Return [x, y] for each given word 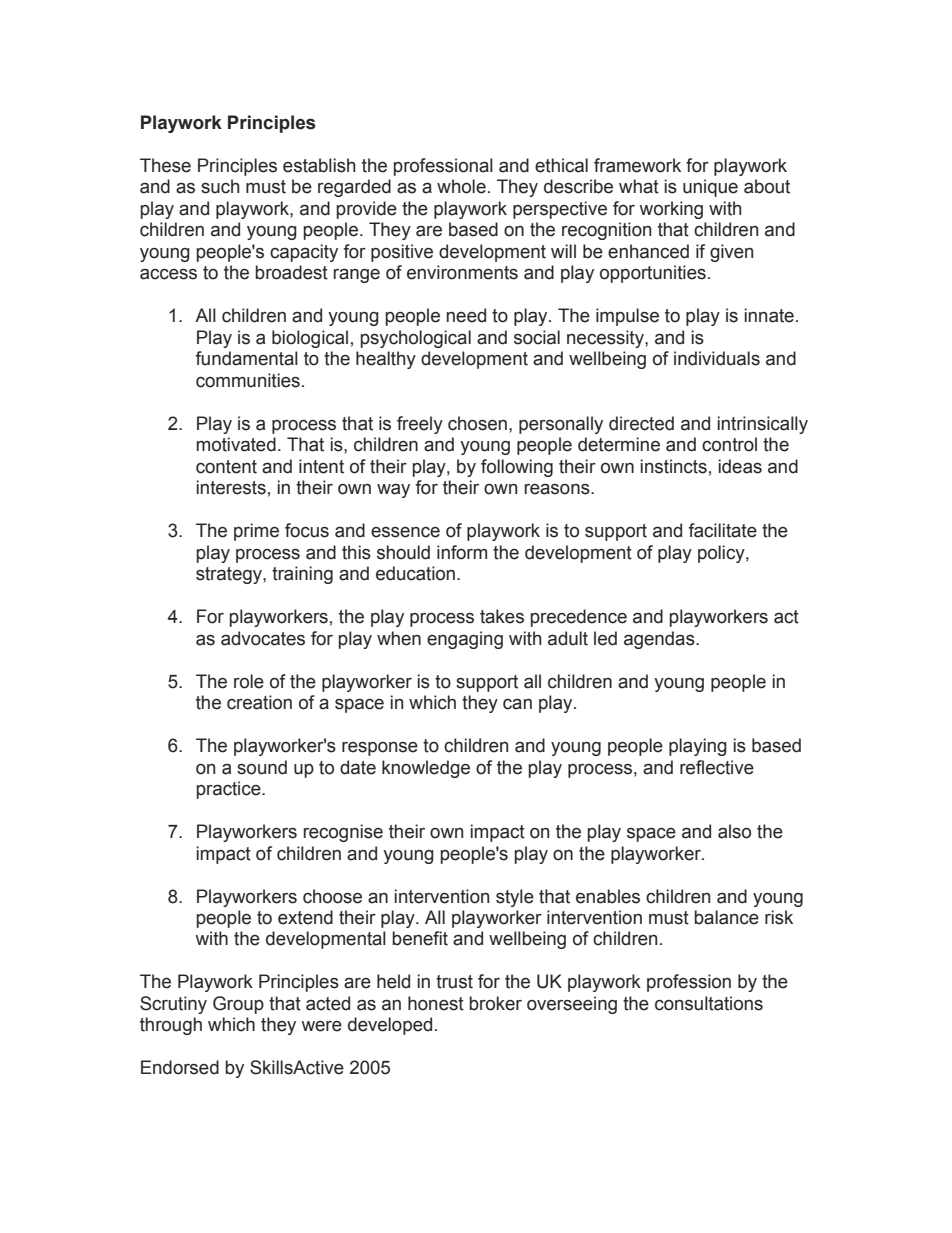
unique [710, 188]
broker [495, 1003]
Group [238, 1005]
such [220, 186]
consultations [709, 1003]
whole [461, 186]
